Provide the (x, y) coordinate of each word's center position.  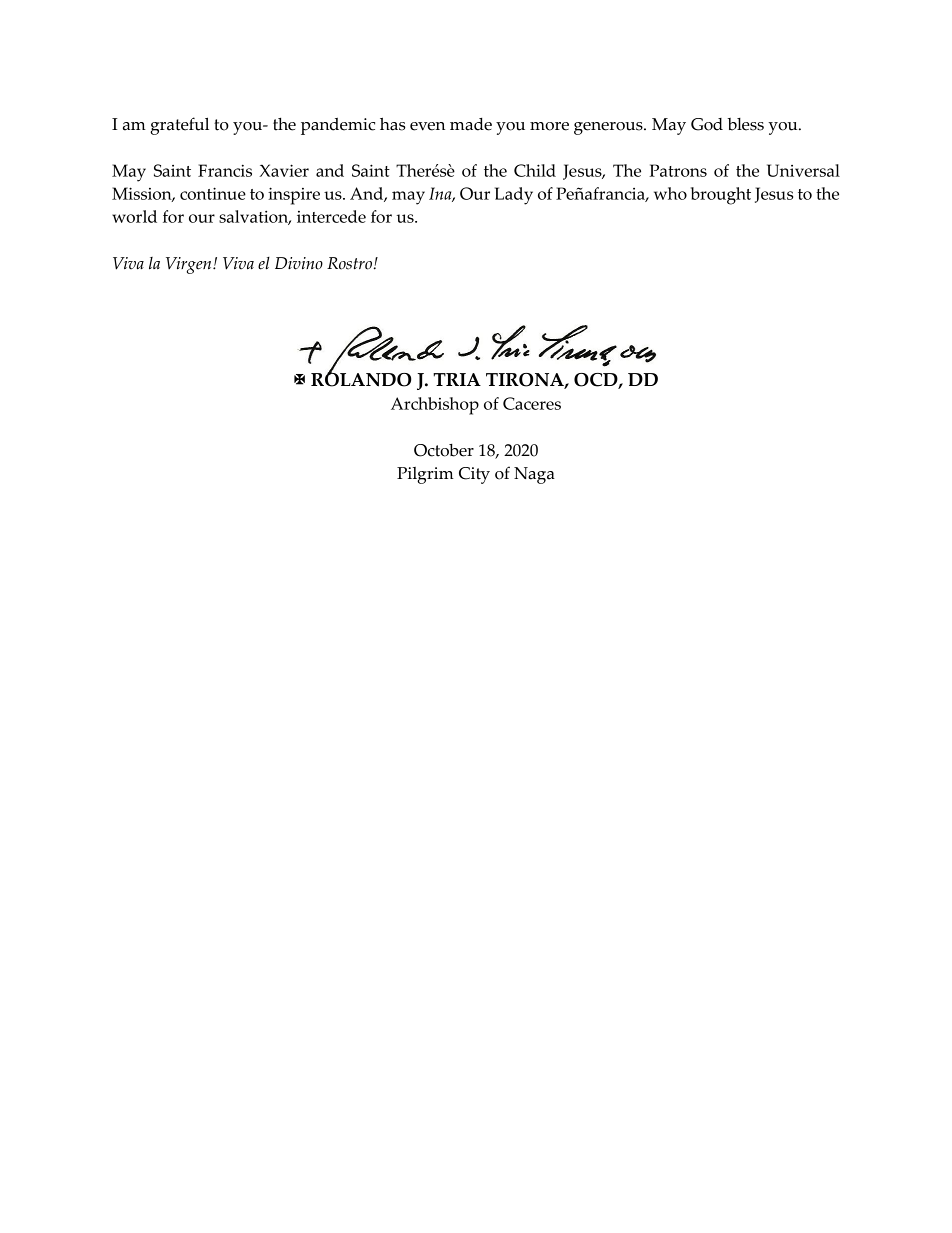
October (444, 450)
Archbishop (435, 406)
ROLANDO (361, 378)
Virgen (190, 265)
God (707, 124)
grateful (179, 126)
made (471, 124)
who (670, 193)
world (134, 216)
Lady (514, 196)
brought (721, 196)
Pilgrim (425, 475)
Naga (534, 475)
